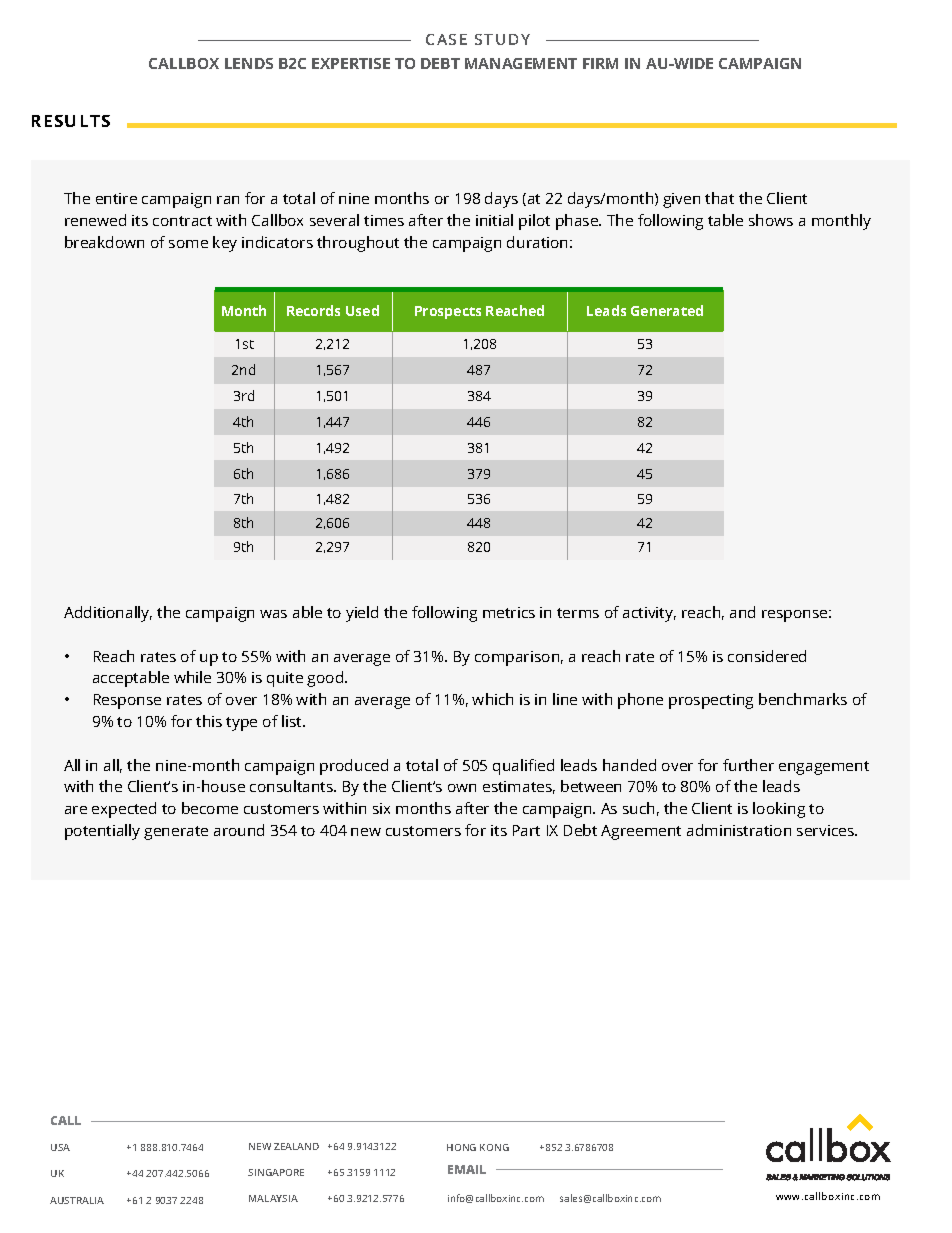 The image size is (952, 1233). What do you see at coordinates (249, 63) in the image?
I see `Lends` at bounding box center [249, 63].
